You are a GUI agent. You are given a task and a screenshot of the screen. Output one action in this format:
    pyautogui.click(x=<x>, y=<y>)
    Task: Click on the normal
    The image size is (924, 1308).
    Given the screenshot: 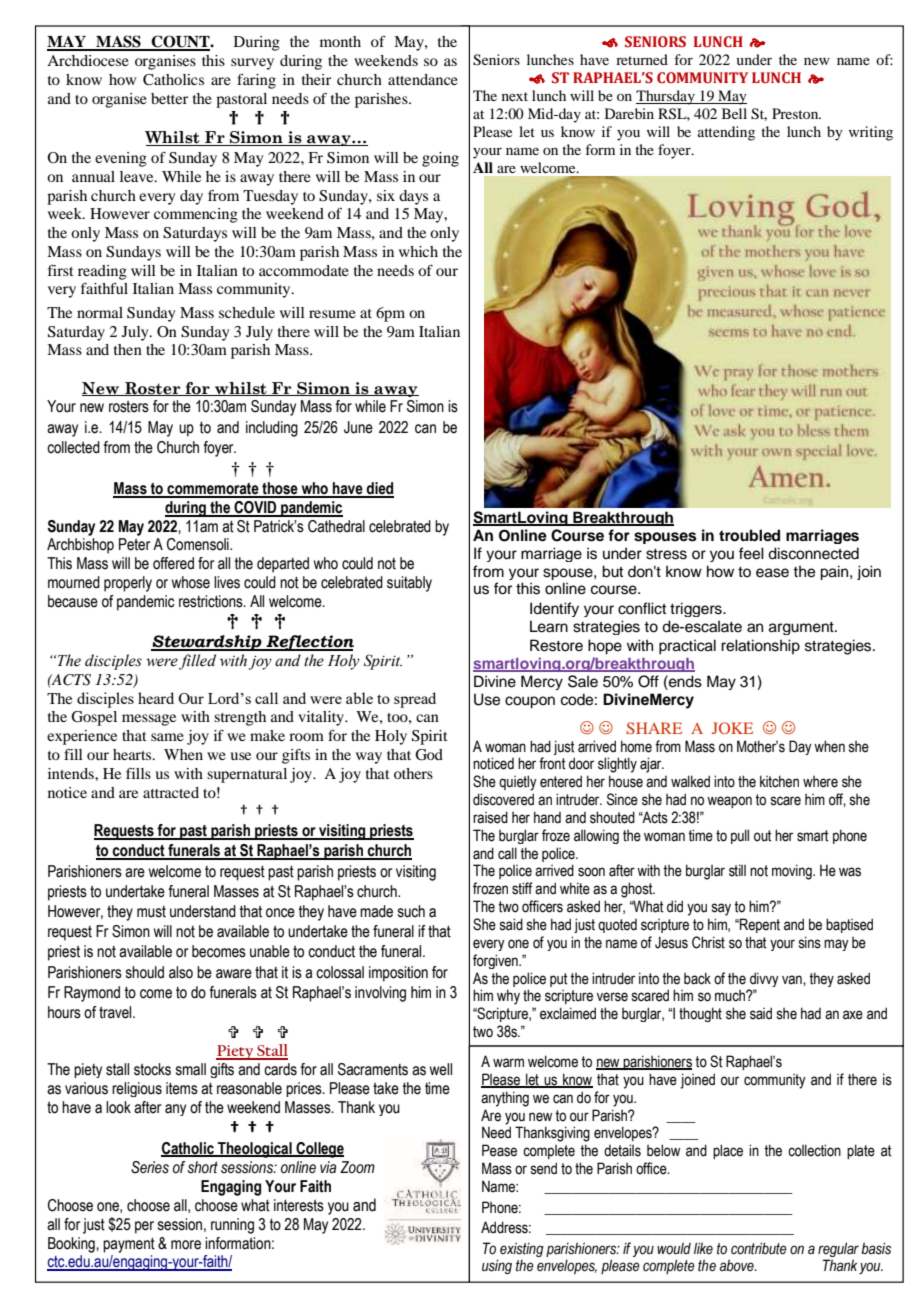 What is the action you would take?
    pyautogui.click(x=100, y=312)
